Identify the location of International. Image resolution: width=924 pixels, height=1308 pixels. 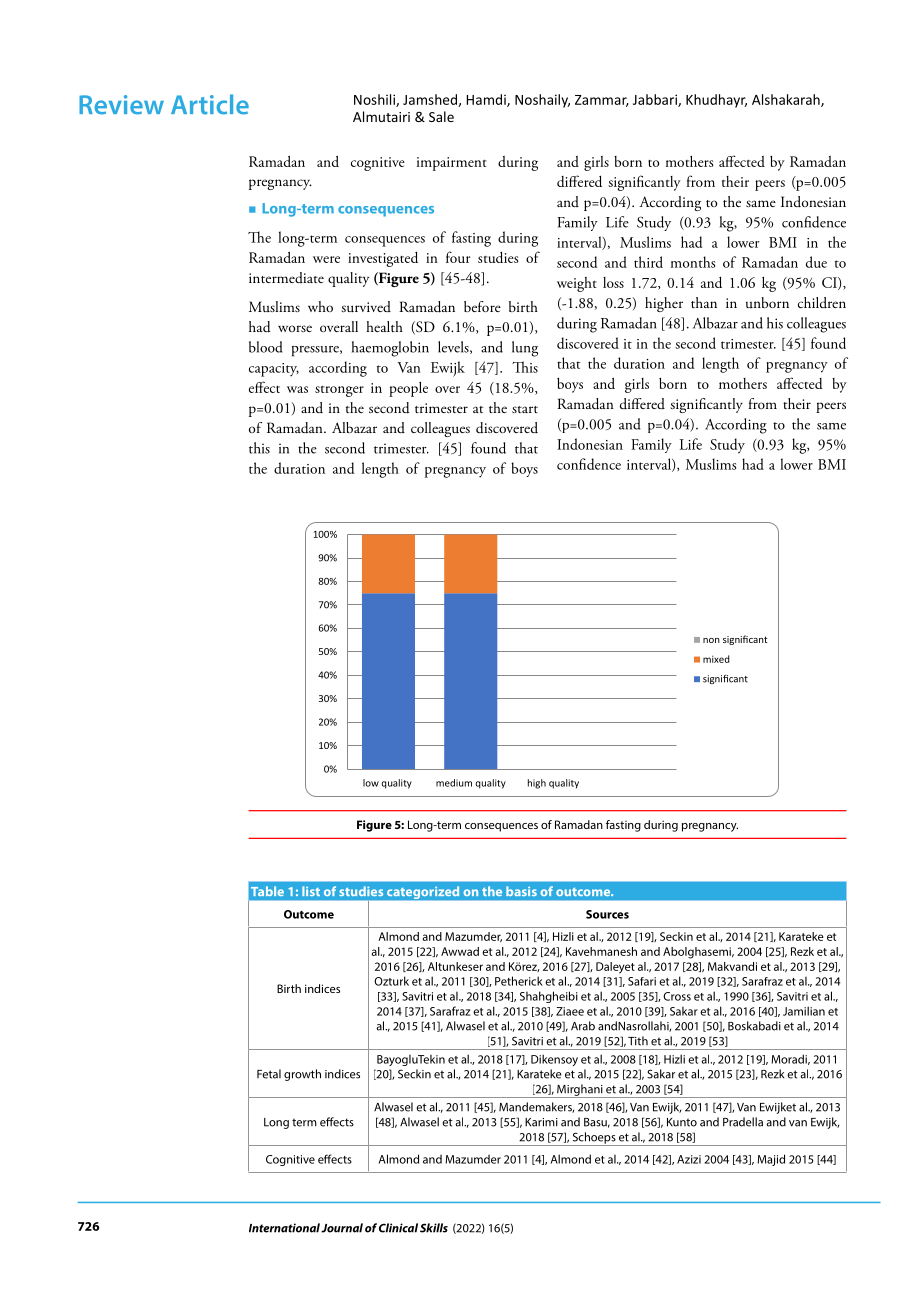
(284, 1228).
